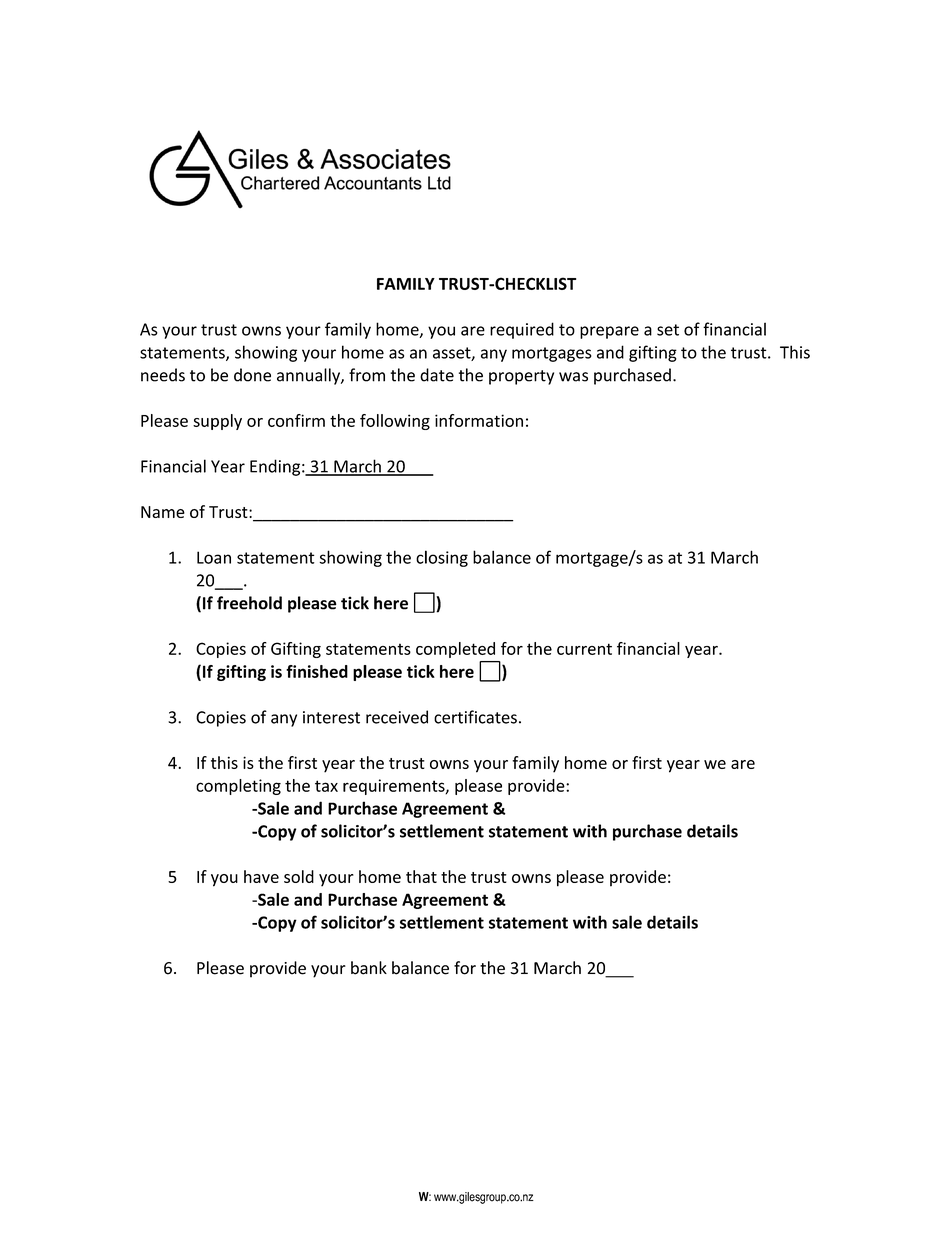 This screenshot has height=1233, width=952. What do you see at coordinates (421, 876) in the screenshot?
I see `that` at bounding box center [421, 876].
